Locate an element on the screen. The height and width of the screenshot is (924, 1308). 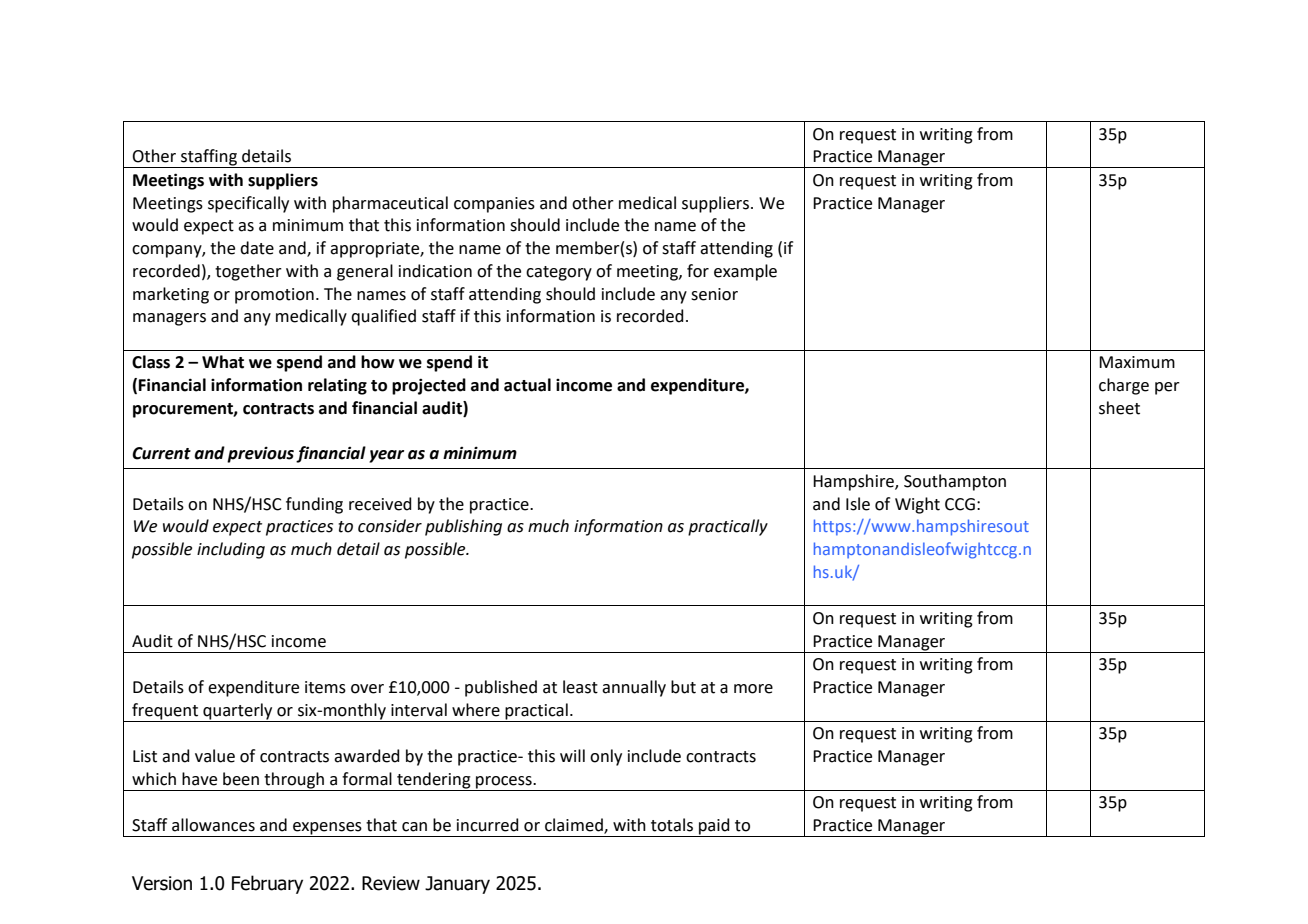
totals is located at coordinates (672, 825).
